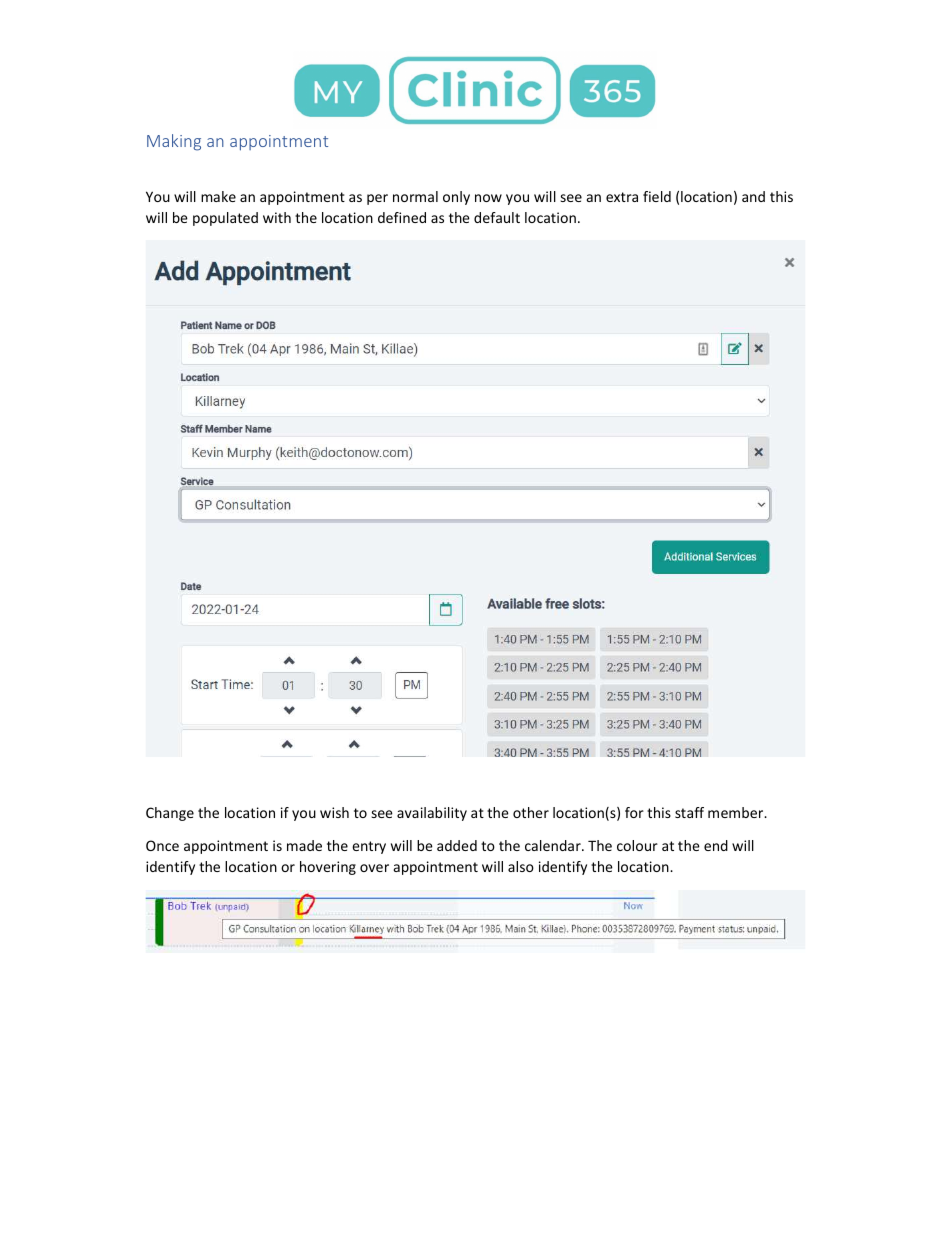  What do you see at coordinates (457, 845) in the page?
I see `added` at bounding box center [457, 845].
